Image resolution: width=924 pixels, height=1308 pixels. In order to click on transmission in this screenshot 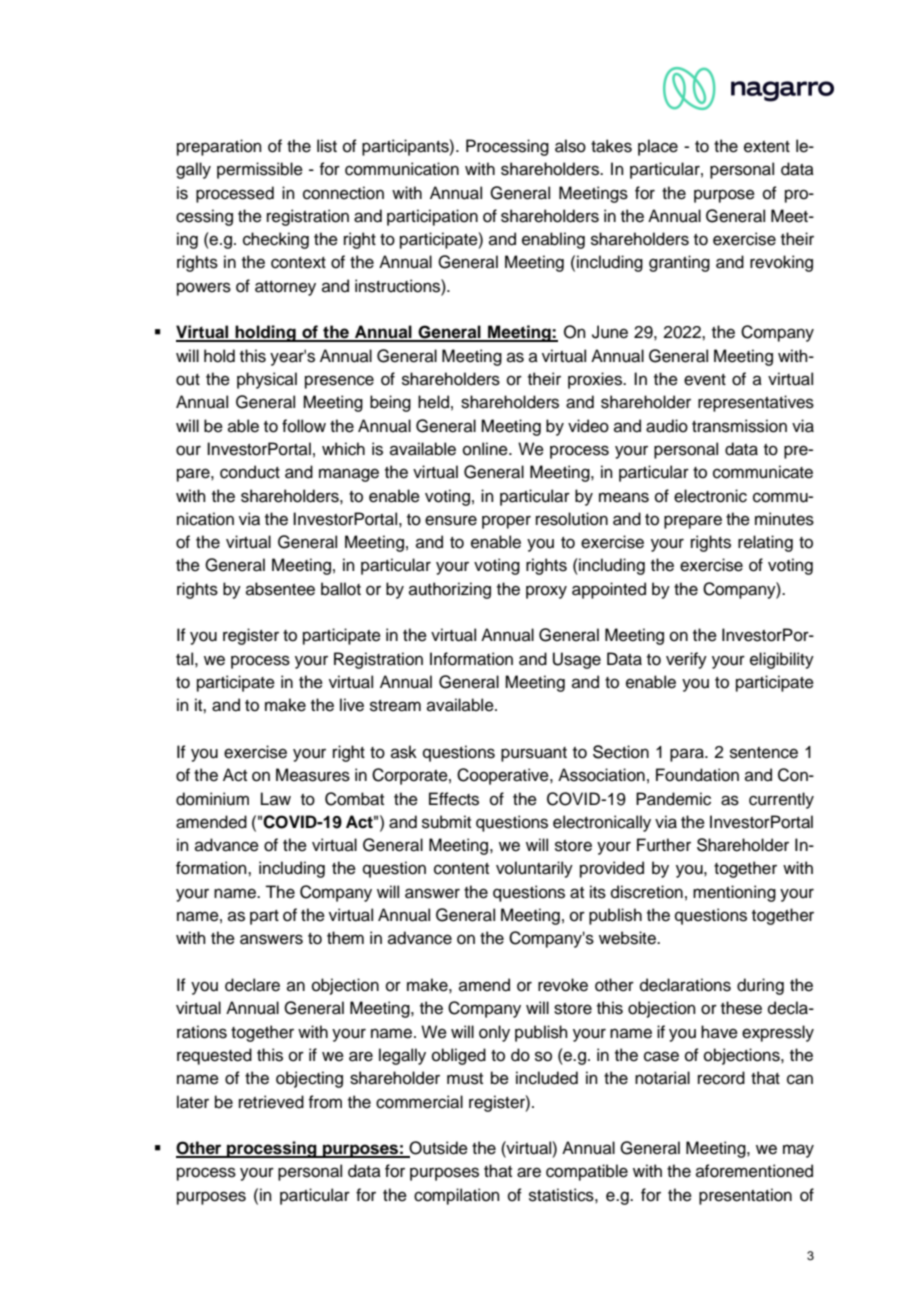, I will do `click(739, 426)`.
